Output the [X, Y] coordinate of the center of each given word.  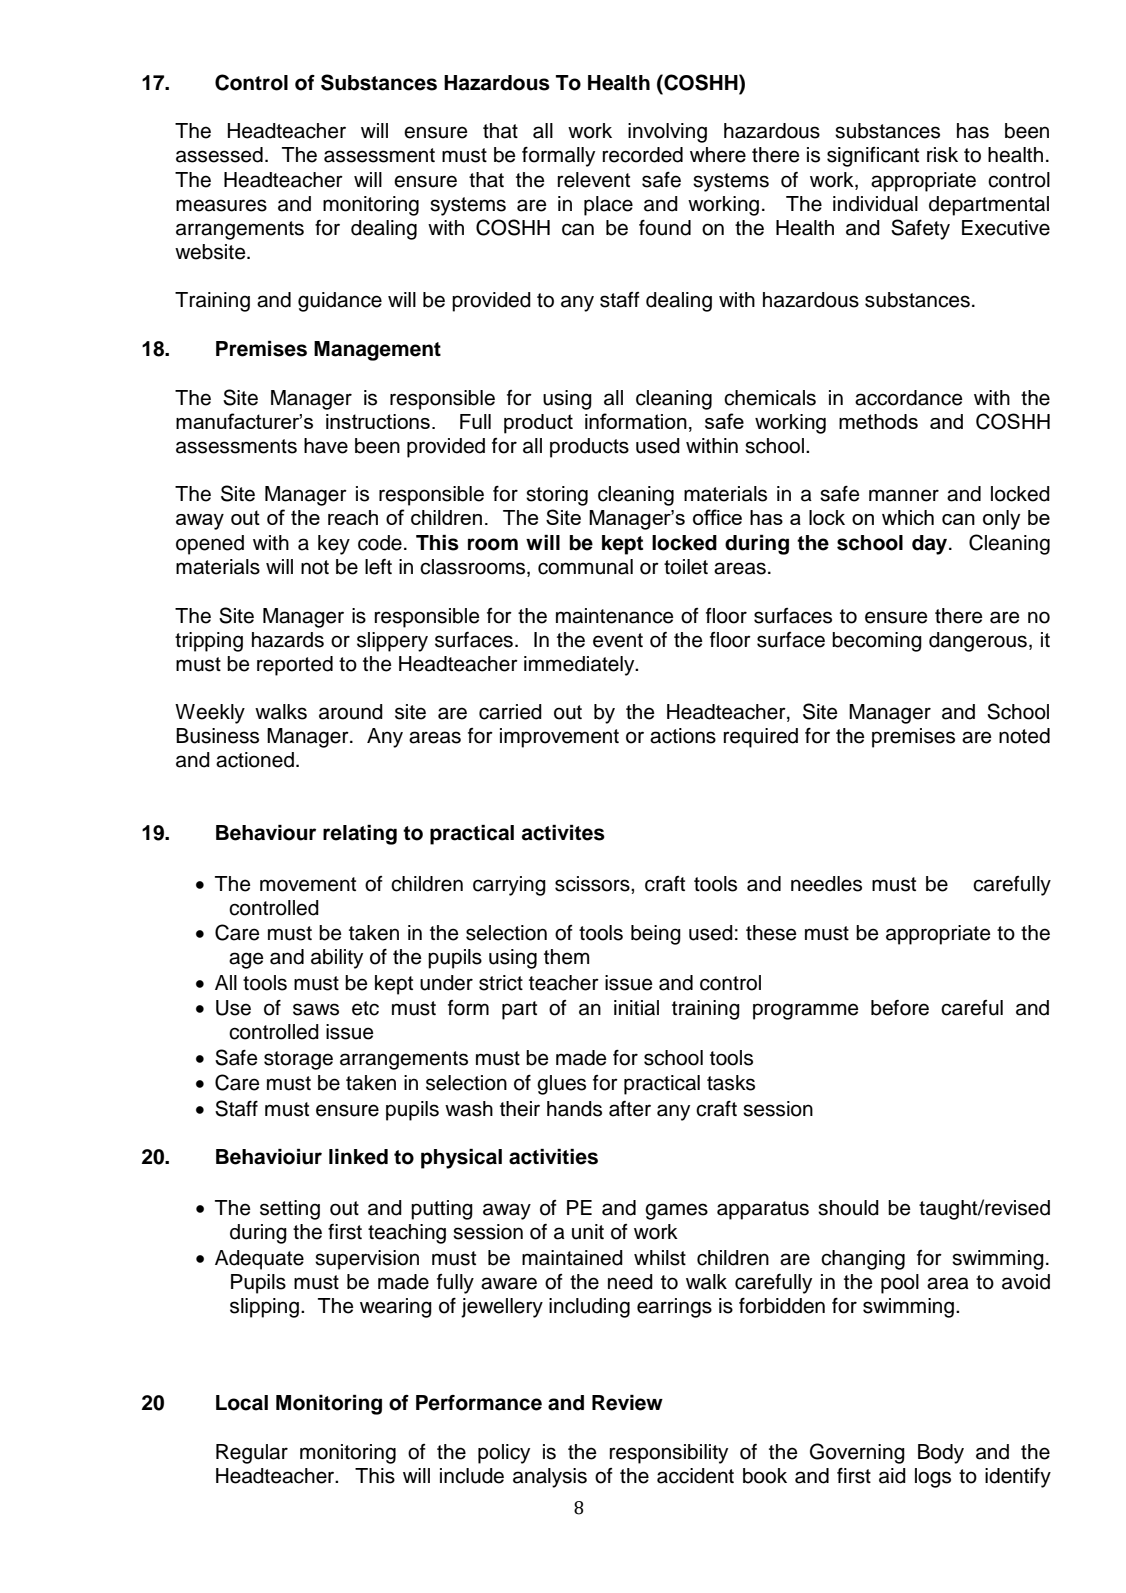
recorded [643, 155]
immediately [580, 666]
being [656, 935]
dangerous [978, 642]
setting [290, 1210]
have [326, 446]
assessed [219, 155]
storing [557, 496]
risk [942, 155]
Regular [252, 1454]
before [900, 1008]
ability [337, 959]
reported [295, 666]
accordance [909, 398]
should [848, 1208]
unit [588, 1232]
